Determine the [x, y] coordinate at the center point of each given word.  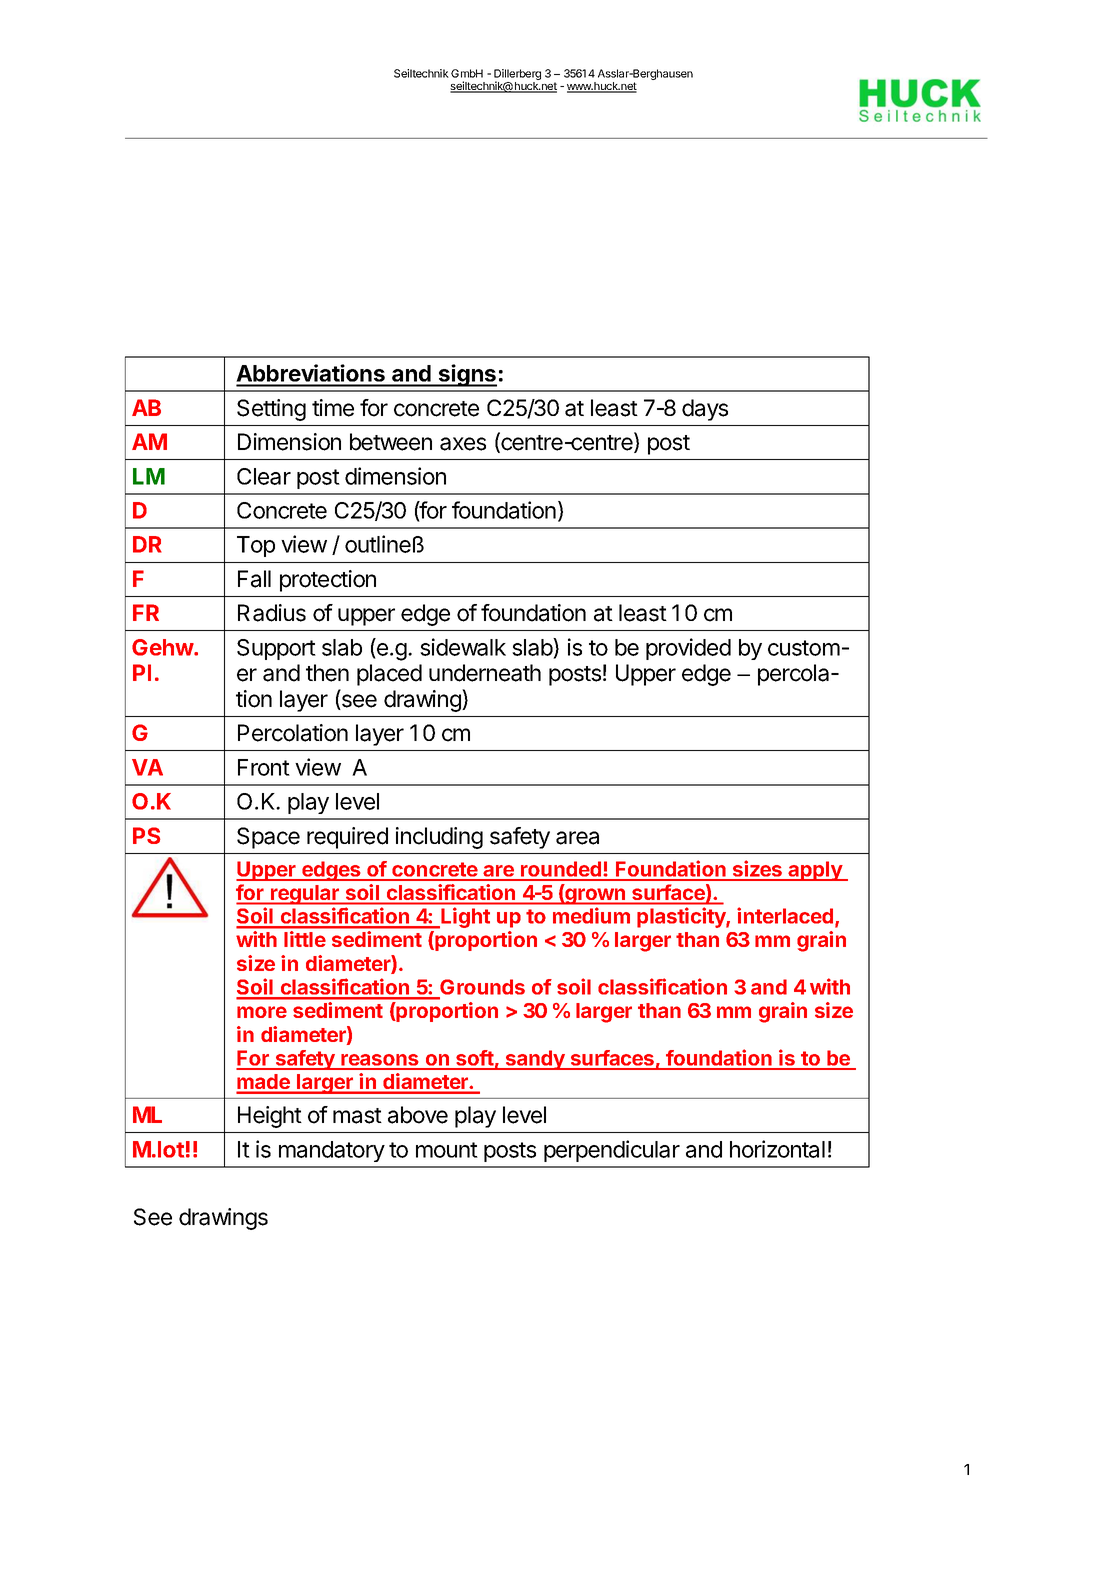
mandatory [332, 1151]
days [705, 410]
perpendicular [612, 1151]
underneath [485, 673]
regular [304, 895]
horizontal [777, 1149]
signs [466, 375]
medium [591, 915]
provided [688, 649]
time [333, 408]
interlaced [786, 917]
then [327, 673]
